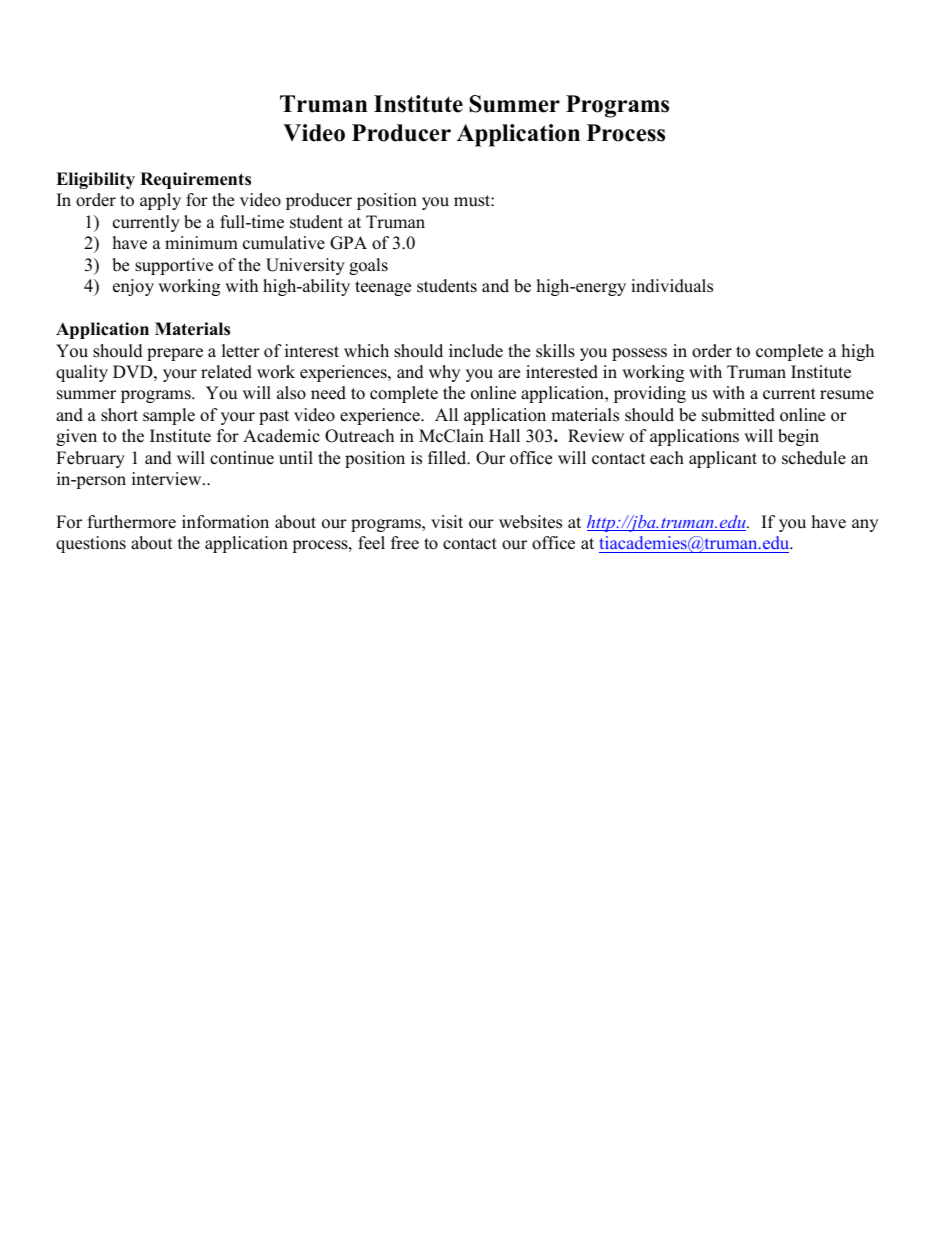  Describe the element at coordinates (383, 288) in the image. I see `teenage` at that location.
